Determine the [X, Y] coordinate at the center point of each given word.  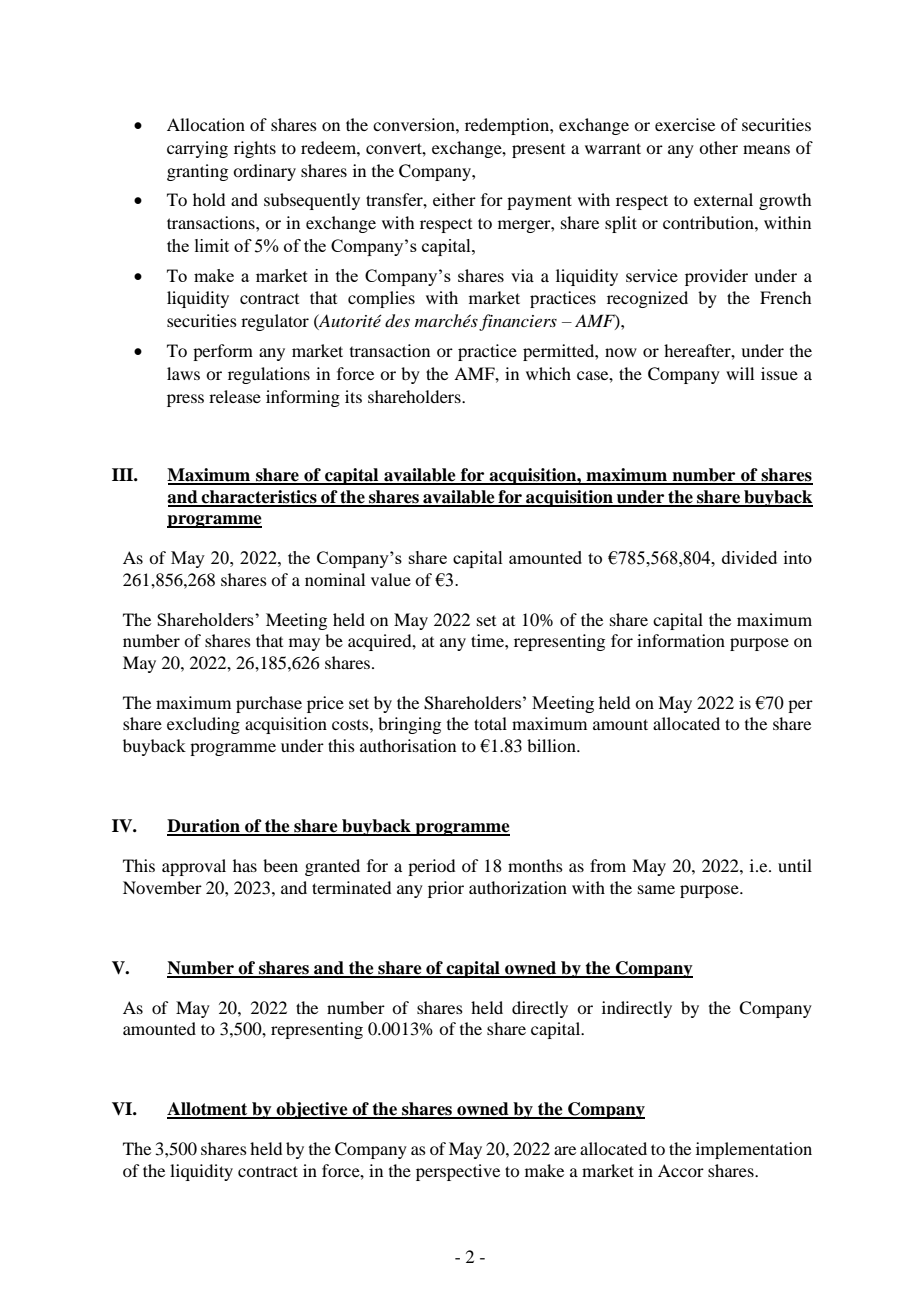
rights [255, 149]
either [454, 199]
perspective [458, 1172]
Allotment [208, 1110]
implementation [754, 1150]
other [718, 147]
